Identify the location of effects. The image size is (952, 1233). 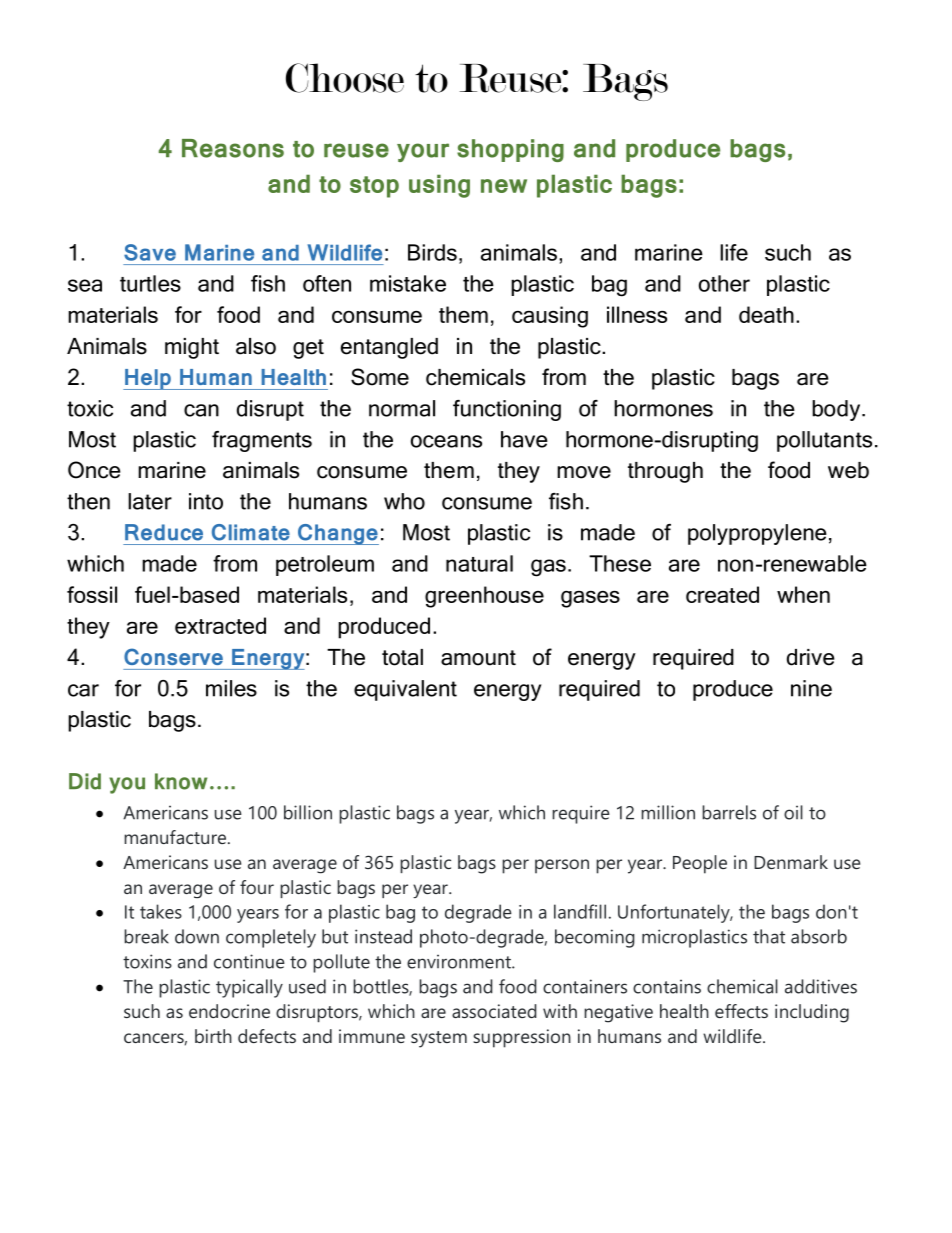
(741, 1011).
